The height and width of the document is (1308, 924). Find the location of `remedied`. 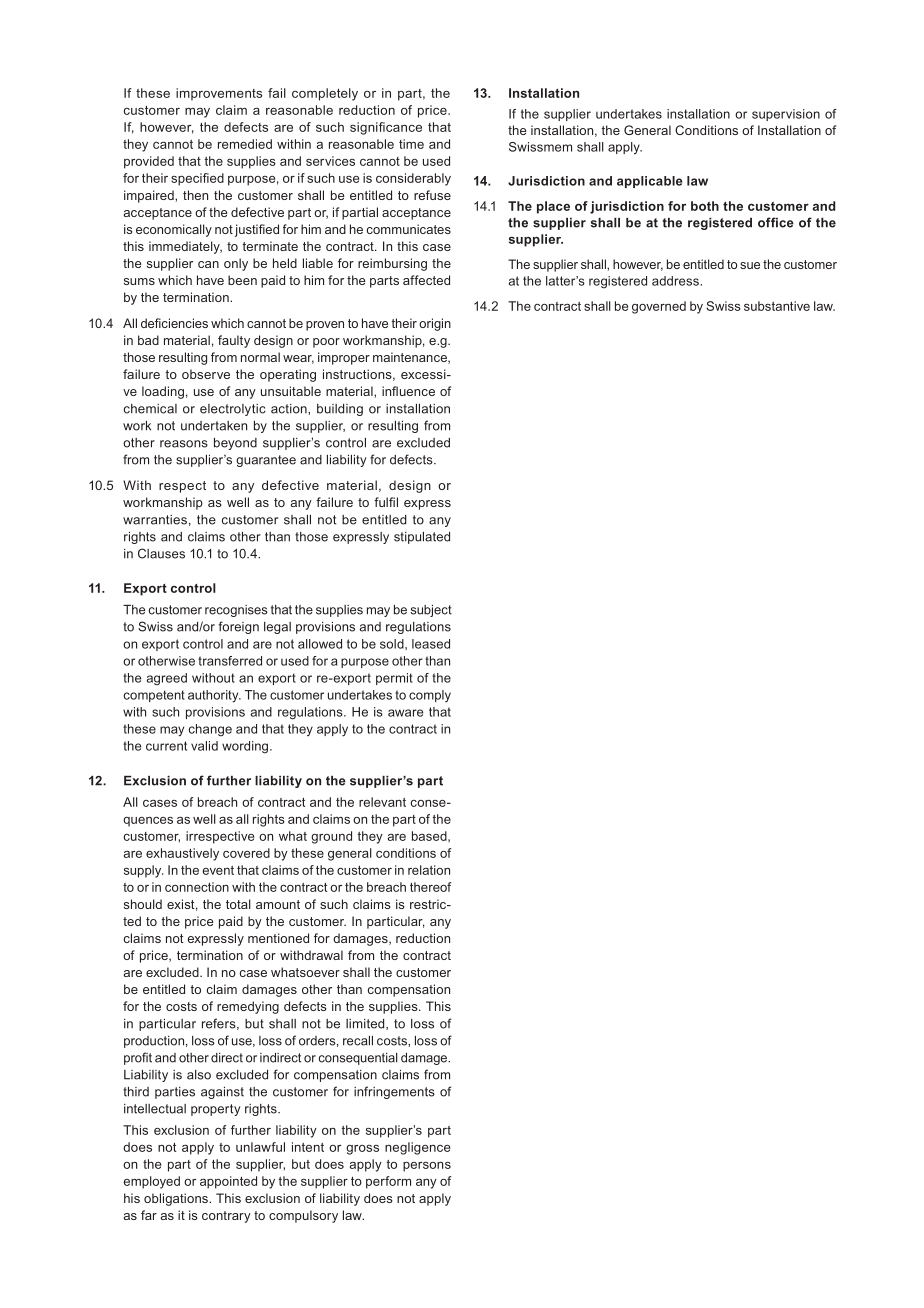

remedied is located at coordinates (245, 144).
